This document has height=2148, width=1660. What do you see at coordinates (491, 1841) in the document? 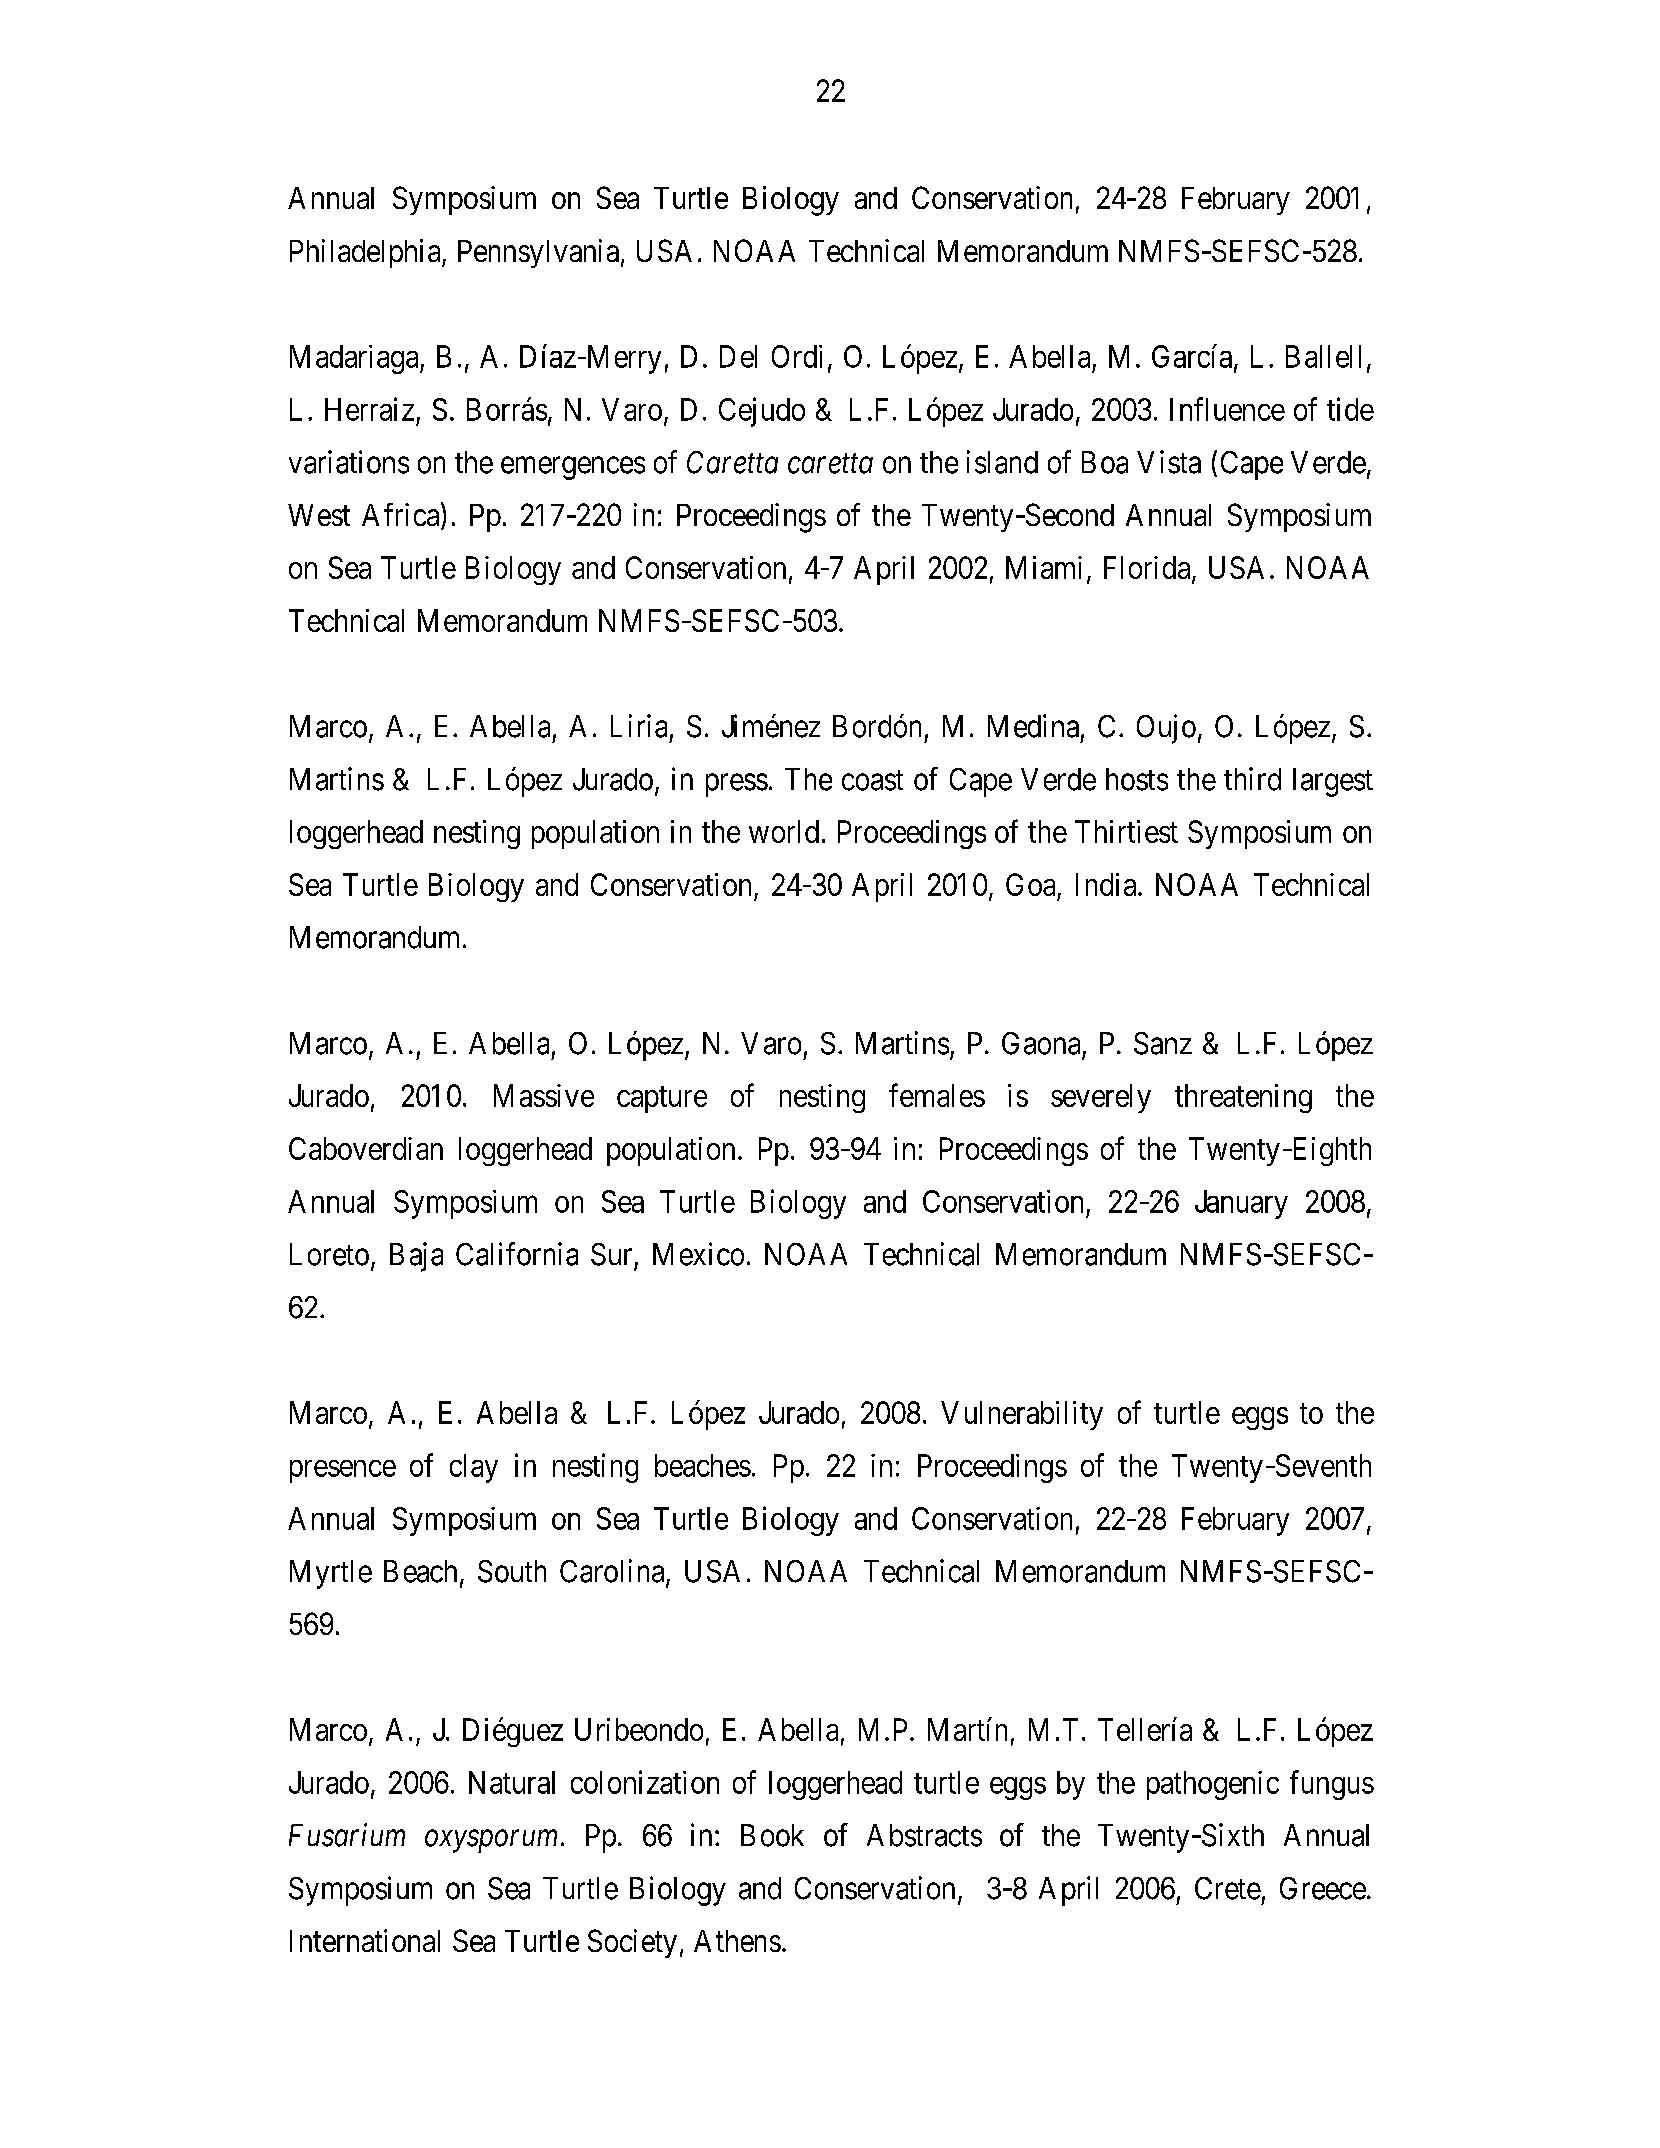
I see `oxysporum` at bounding box center [491, 1841].
